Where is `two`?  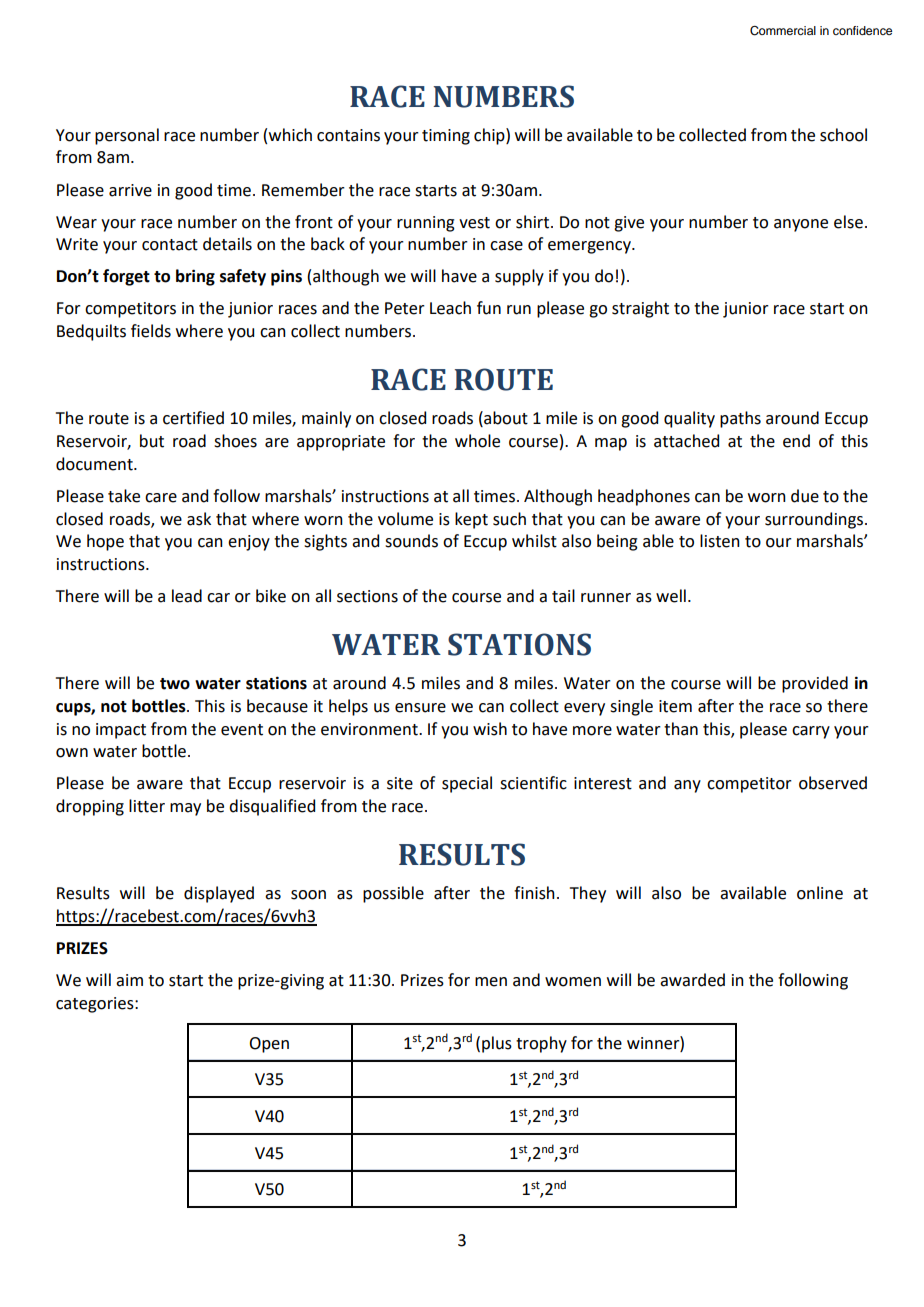
two is located at coordinates (175, 684).
